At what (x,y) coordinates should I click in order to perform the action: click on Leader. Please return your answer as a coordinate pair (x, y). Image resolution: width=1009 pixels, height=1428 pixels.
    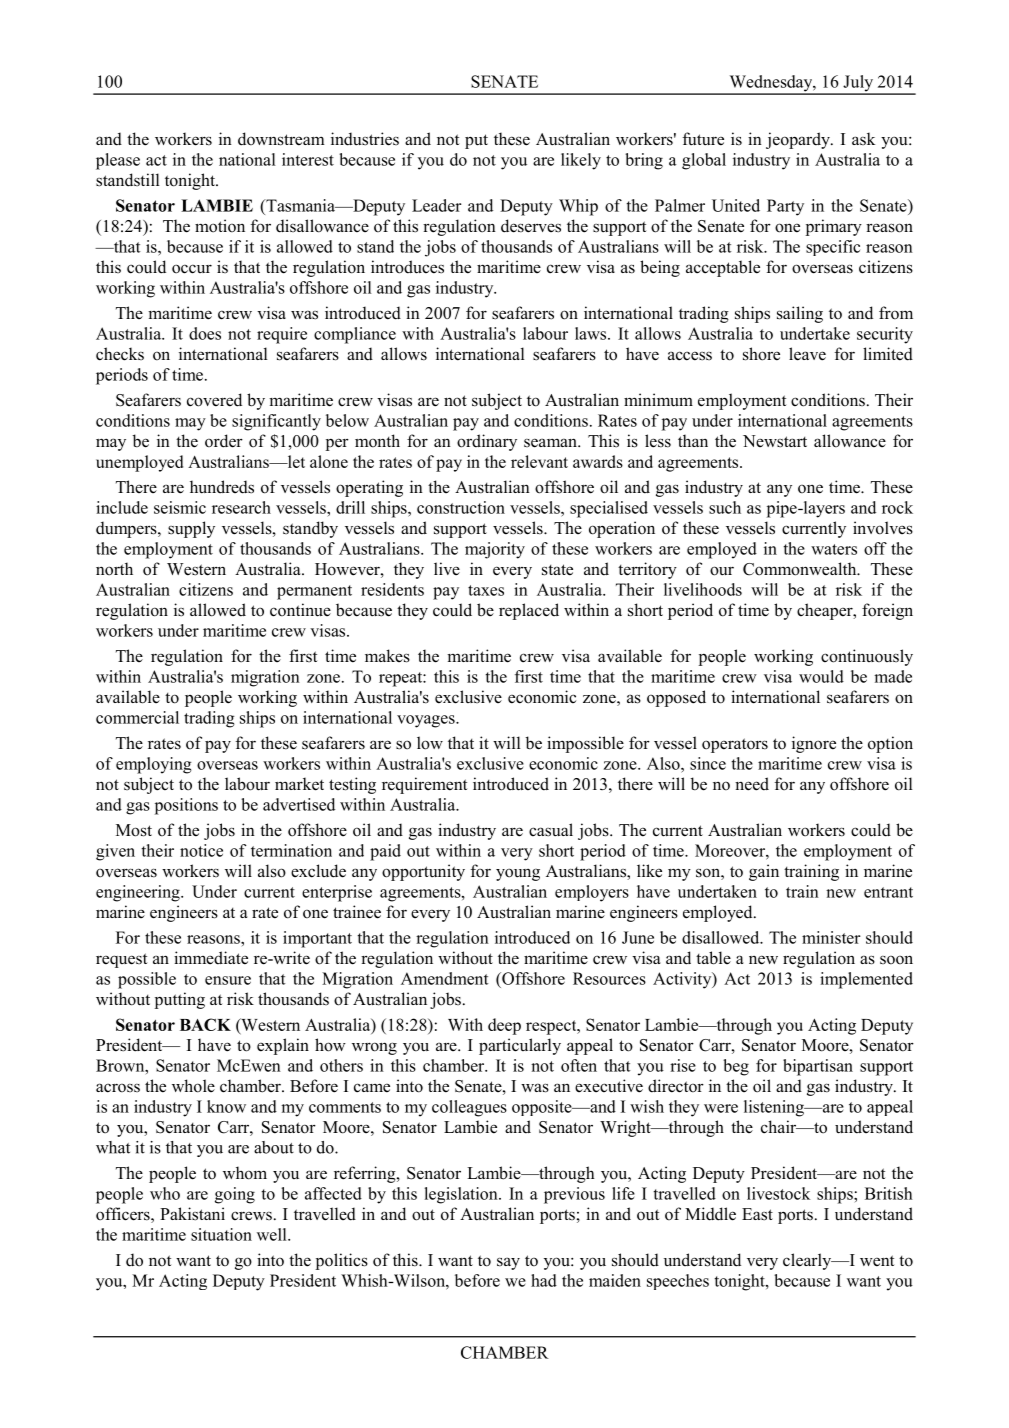
    Looking at the image, I should click on (436, 205).
